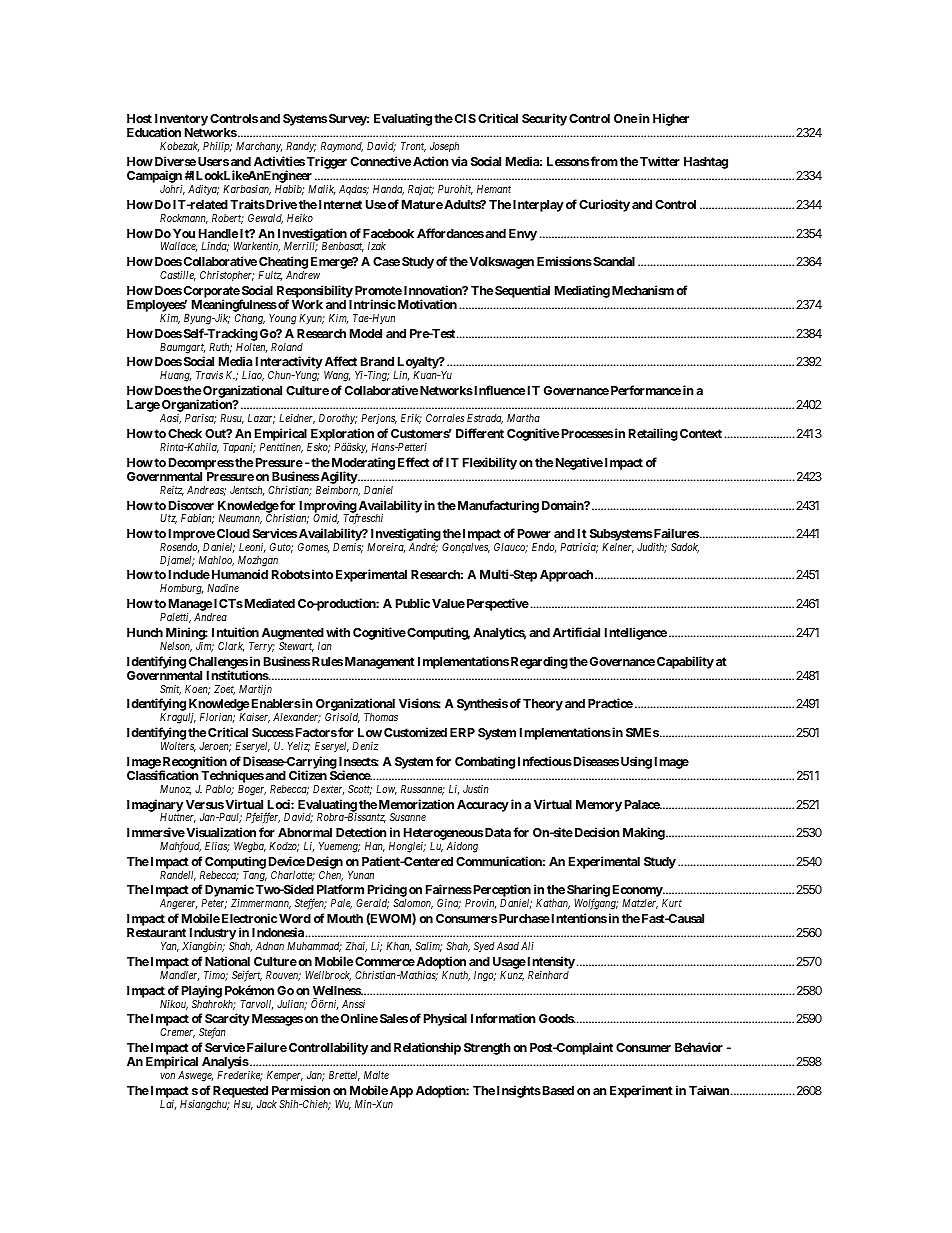 The height and width of the screenshot is (1233, 952). I want to click on Relationship, so click(427, 1048).
